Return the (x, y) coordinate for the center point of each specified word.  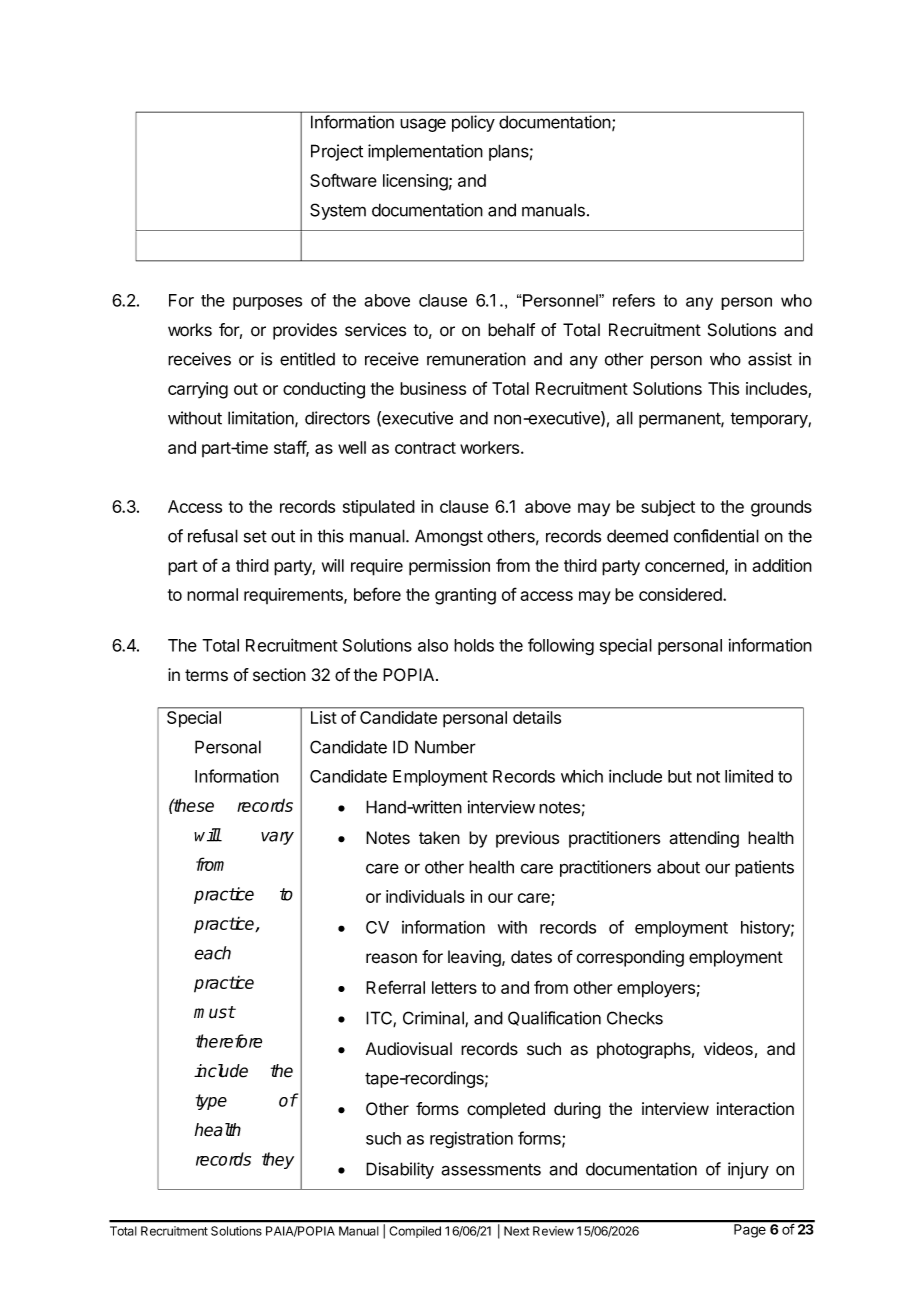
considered (681, 594)
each (212, 953)
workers (491, 447)
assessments (491, 1170)
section (279, 675)
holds (474, 645)
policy (473, 123)
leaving (475, 958)
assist (770, 359)
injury (748, 1170)
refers (634, 300)
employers (656, 989)
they (278, 1160)
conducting (324, 390)
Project (337, 152)
